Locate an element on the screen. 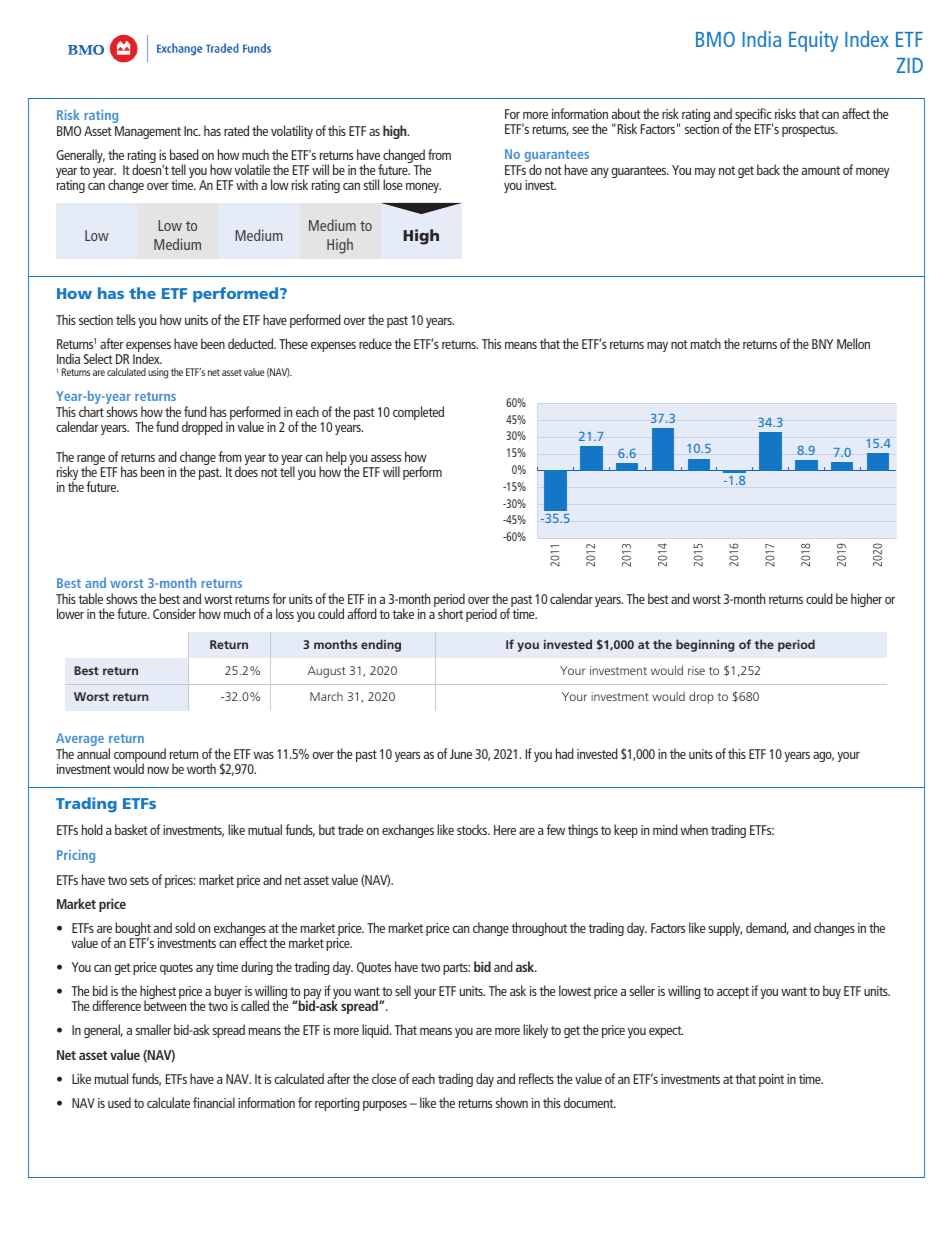 The image size is (952, 1233). Equity is located at coordinates (813, 41).
